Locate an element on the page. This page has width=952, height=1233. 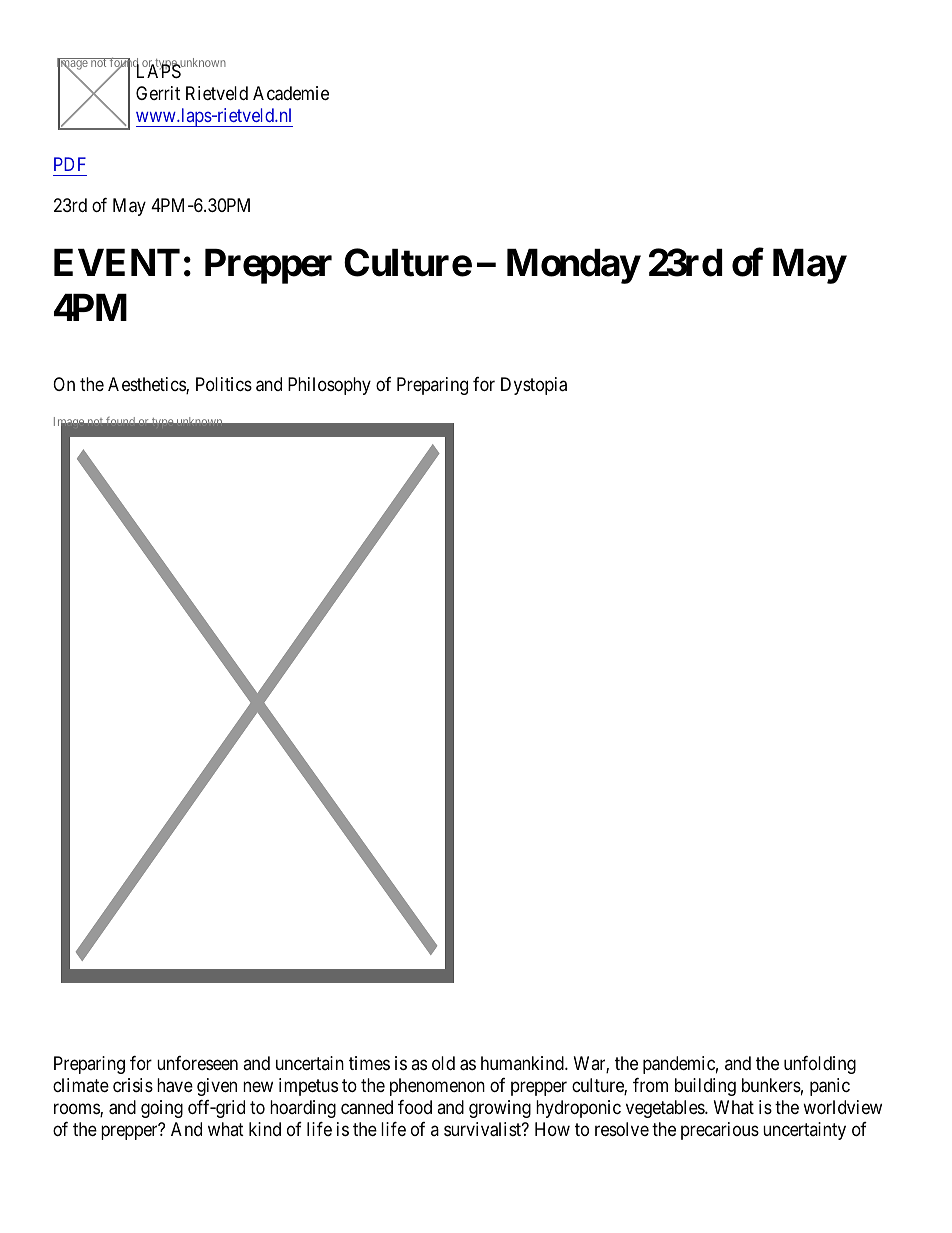
PDF is located at coordinates (70, 164).
